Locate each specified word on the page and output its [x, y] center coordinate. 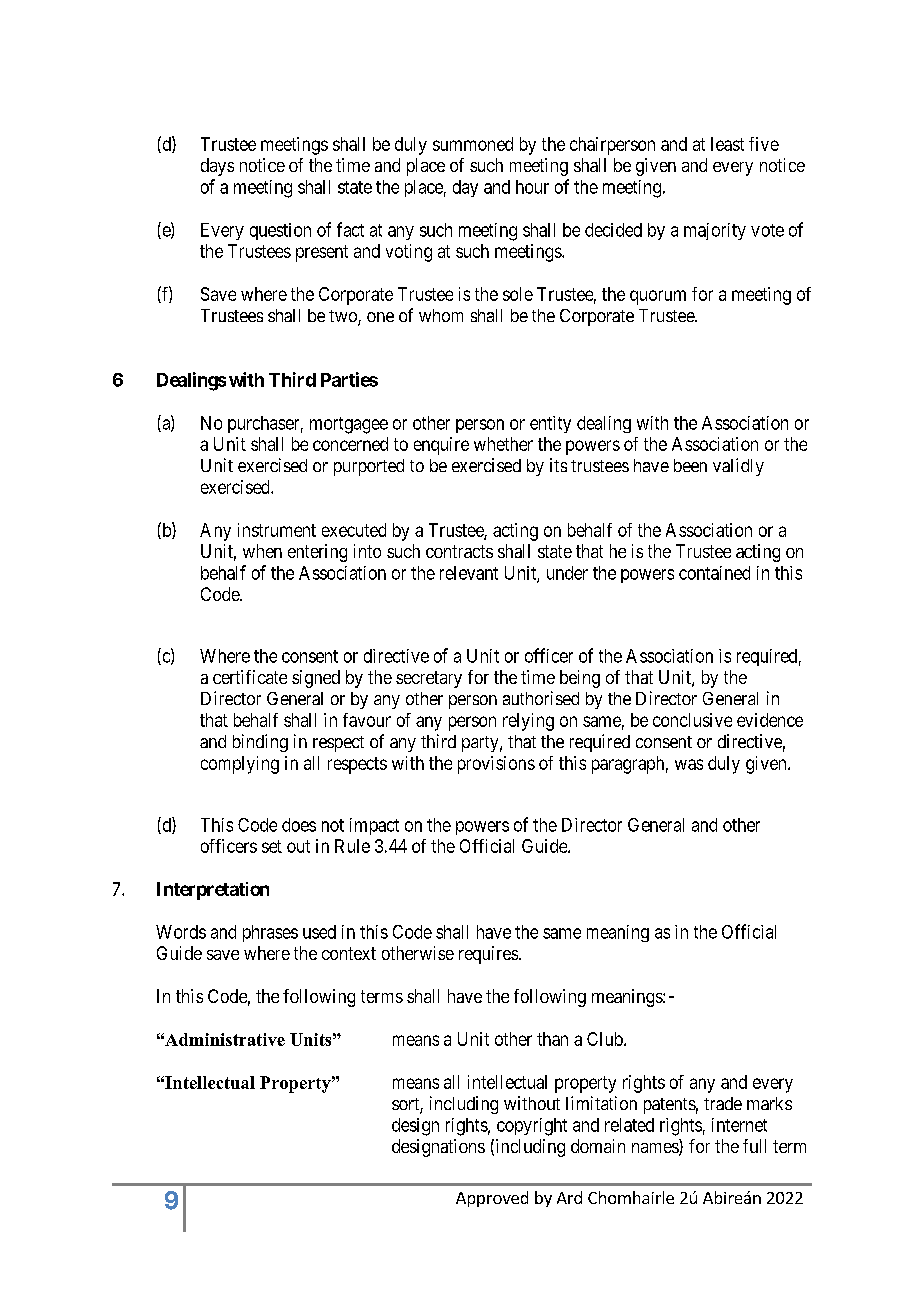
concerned [350, 444]
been [690, 465]
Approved [492, 1199]
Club [606, 1039]
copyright [532, 1127]
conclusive [692, 720]
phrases [270, 933]
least [727, 144]
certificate [250, 677]
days [217, 167]
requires [488, 955]
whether [503, 444]
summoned [473, 144]
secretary [429, 679]
